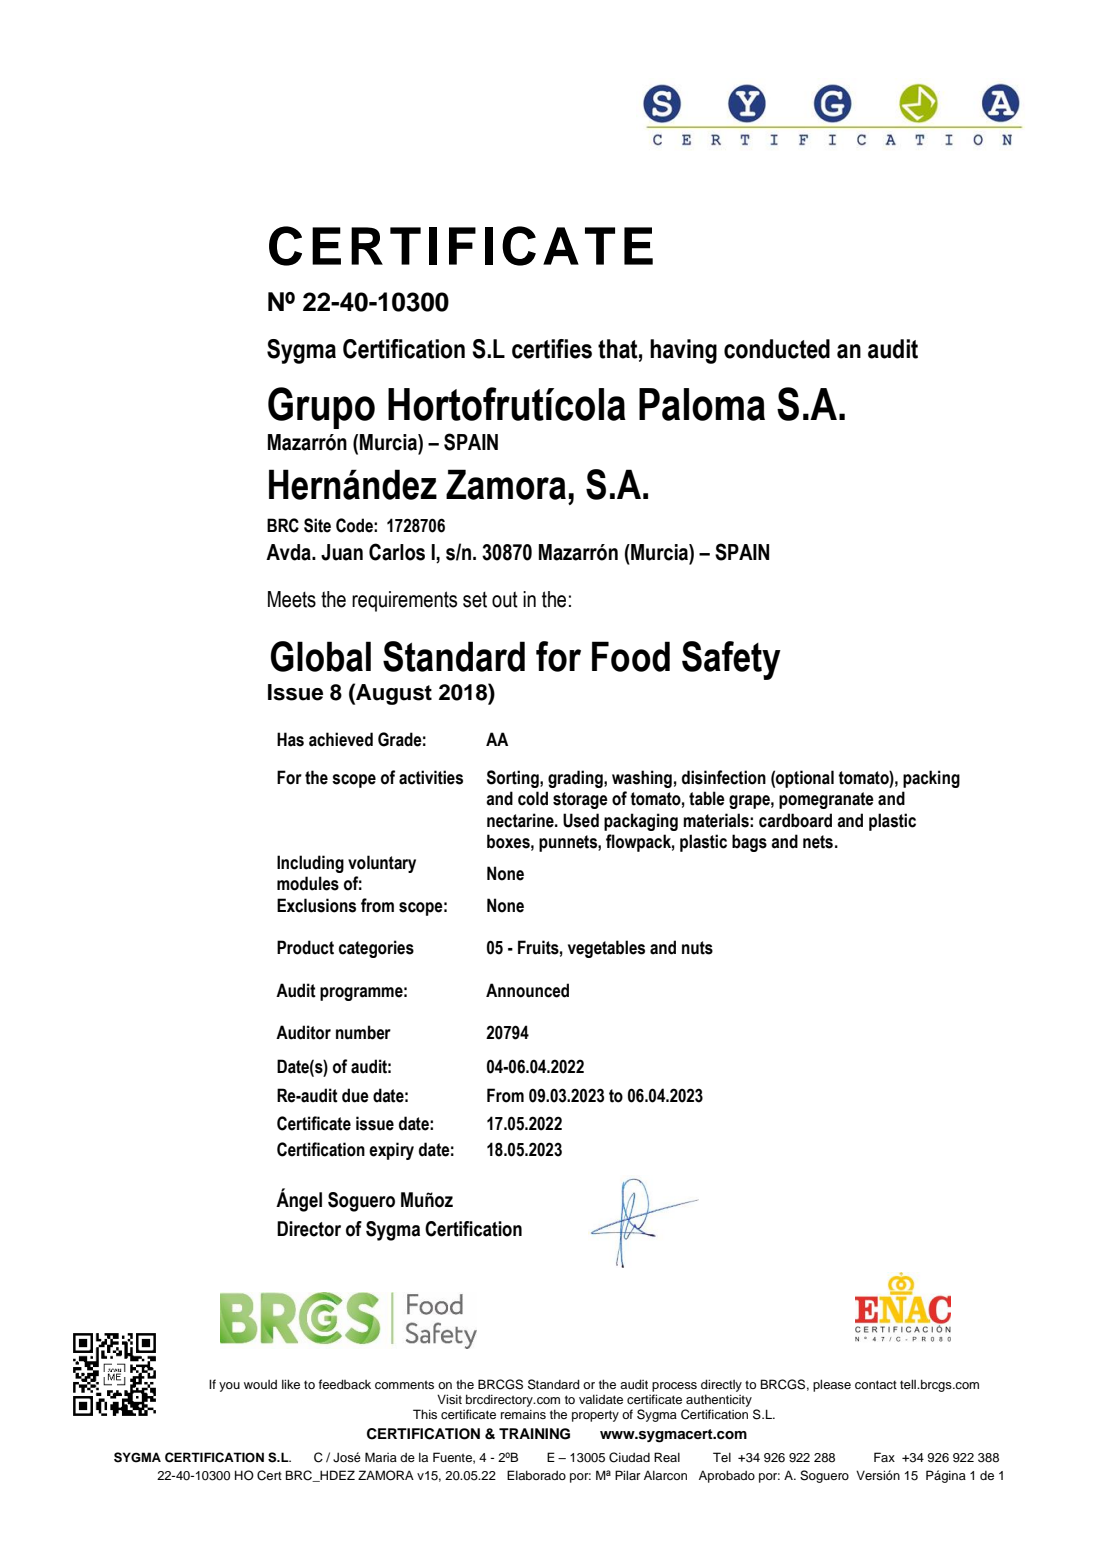 The height and width of the document is (1557, 1101). I want to click on nuts, so click(697, 948).
